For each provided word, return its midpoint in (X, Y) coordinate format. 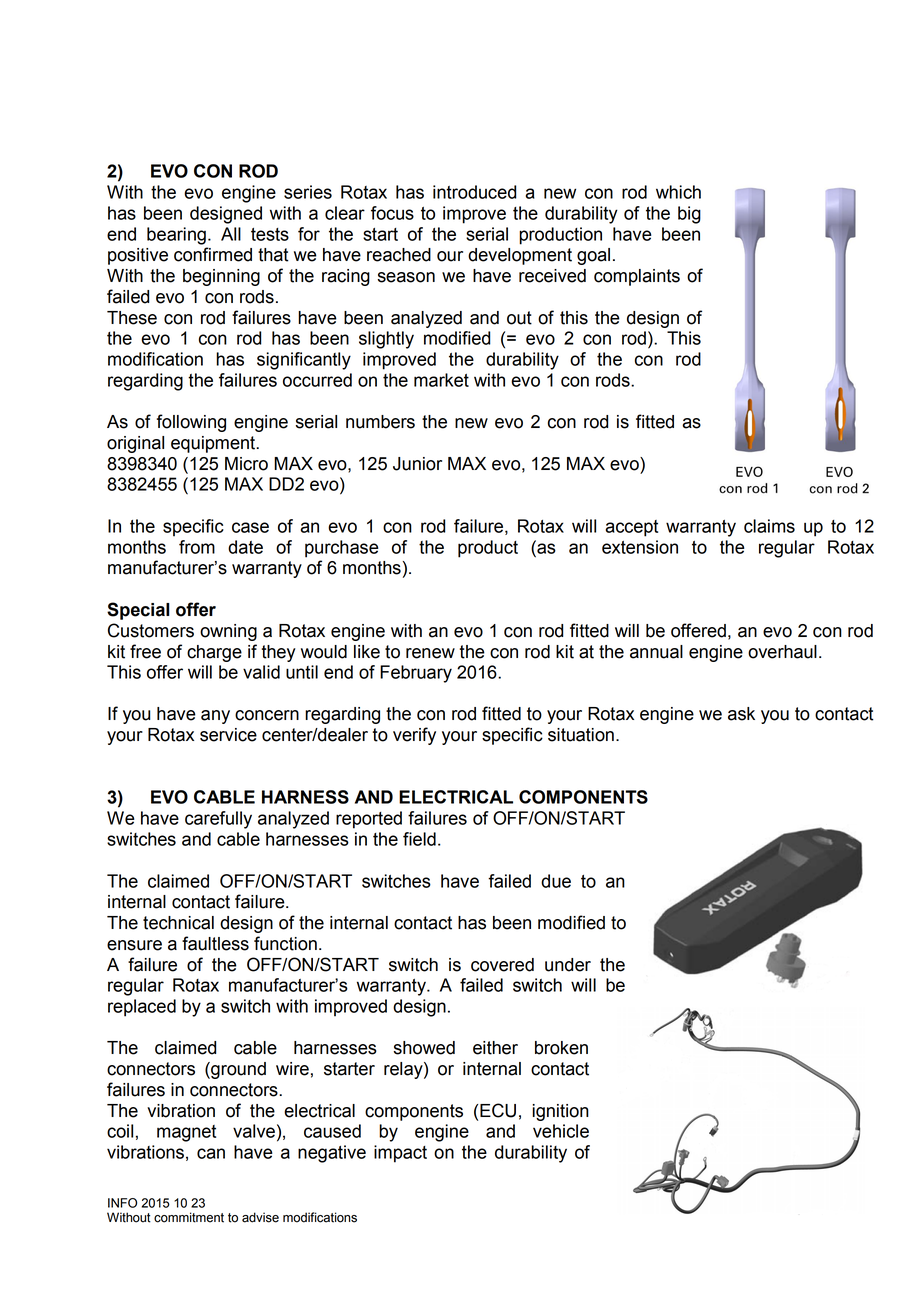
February (416, 674)
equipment (214, 444)
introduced (475, 192)
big (689, 215)
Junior (417, 464)
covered (502, 965)
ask (741, 714)
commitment (189, 1217)
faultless (215, 943)
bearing (176, 236)
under (568, 965)
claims (769, 526)
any (215, 717)
